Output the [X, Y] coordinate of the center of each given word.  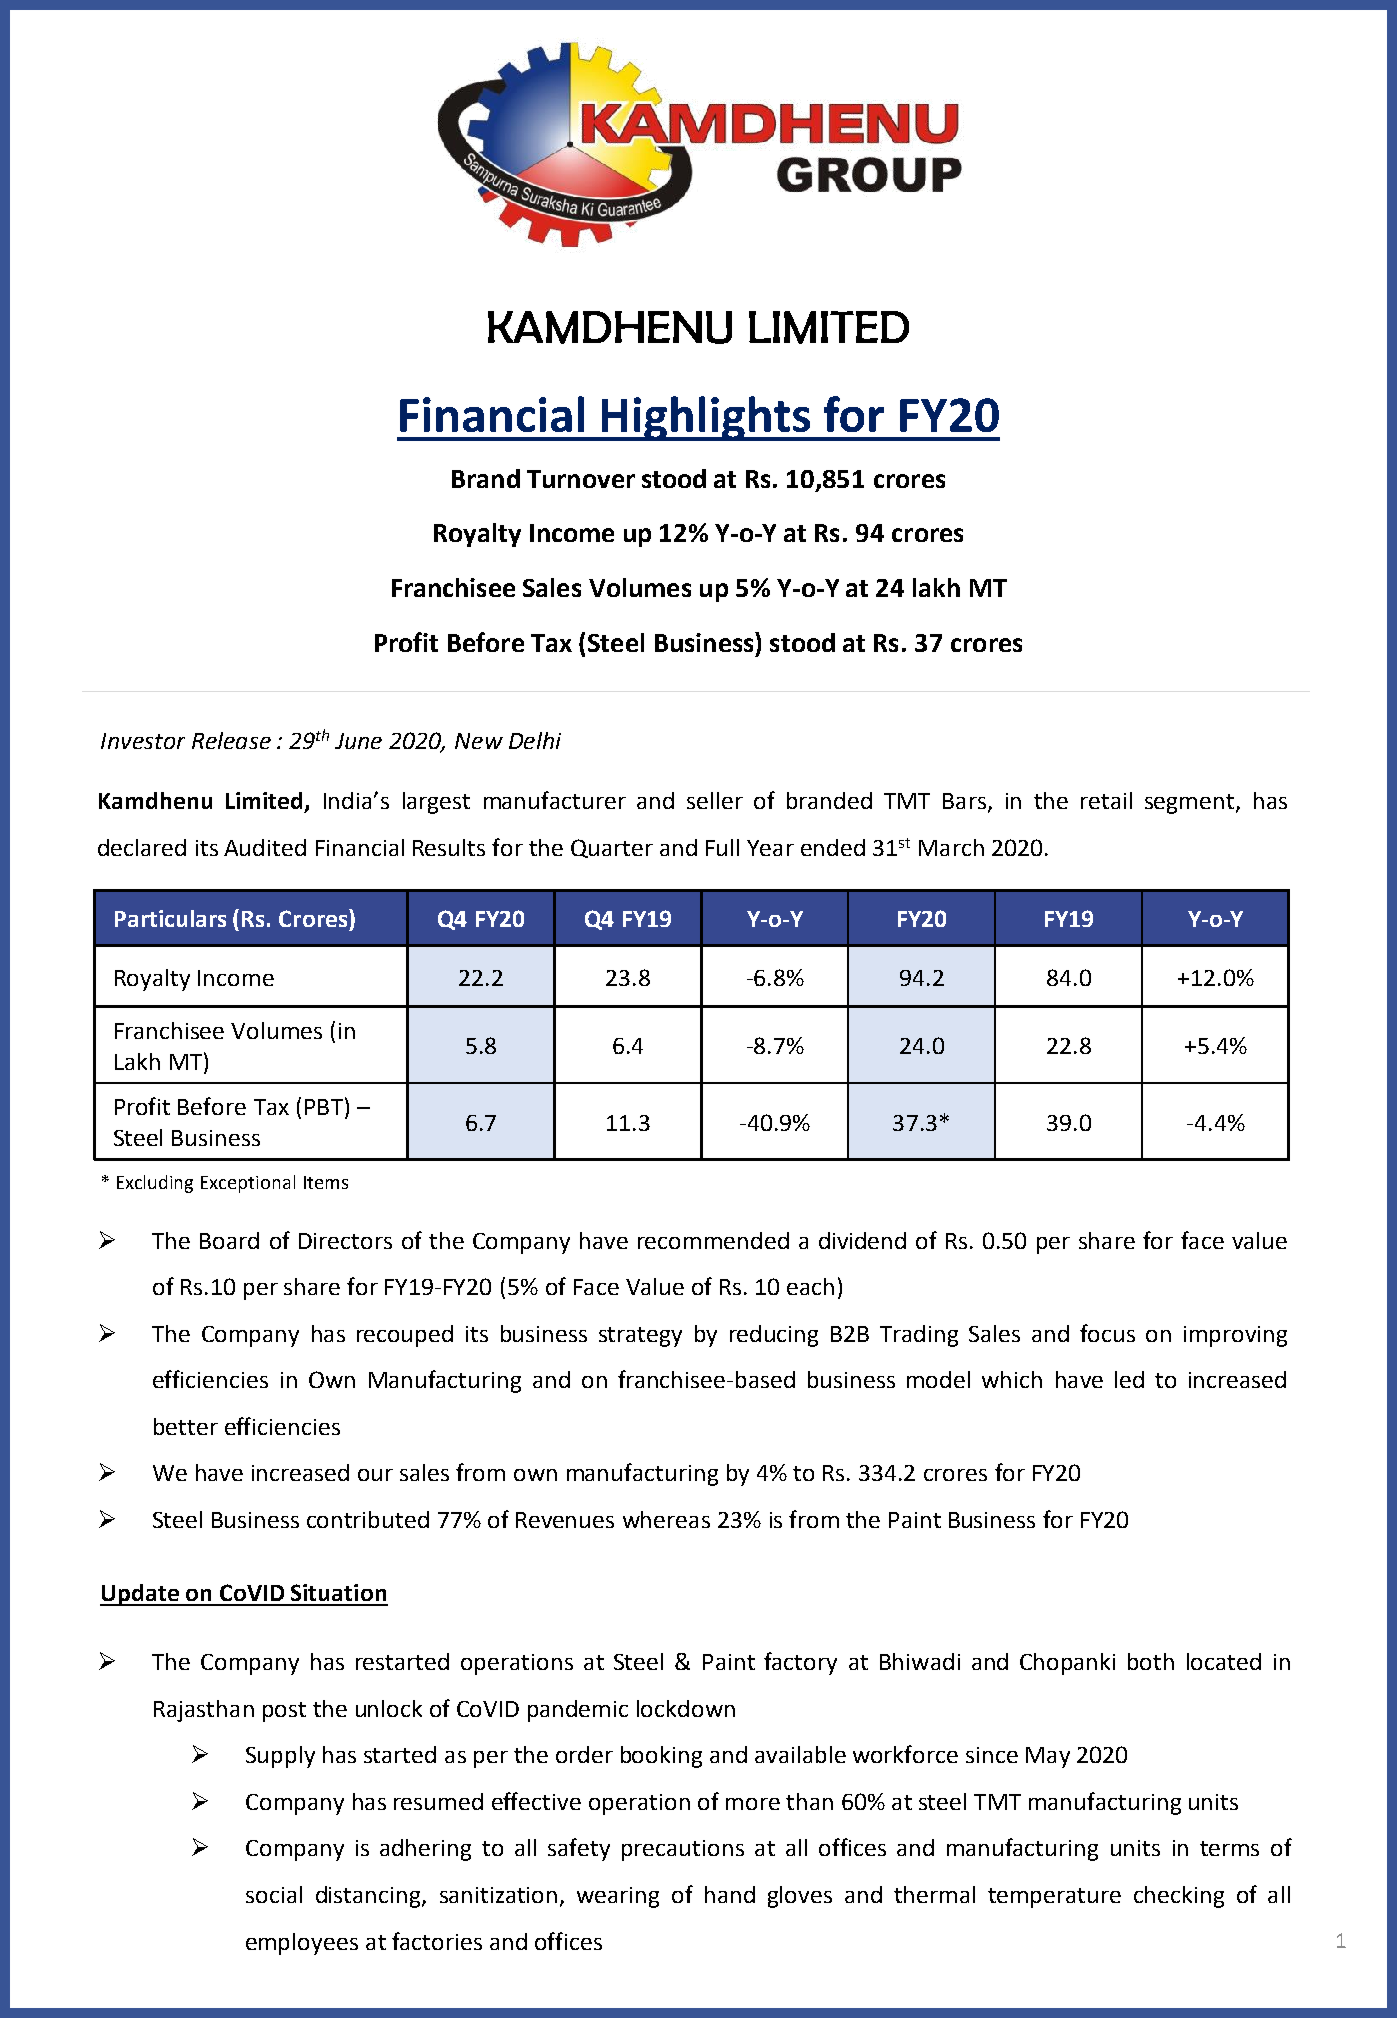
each [810, 1286]
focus [1107, 1333]
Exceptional [248, 1184]
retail [1106, 800]
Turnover [581, 479]
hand [730, 1894]
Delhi [535, 740]
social [274, 1894]
